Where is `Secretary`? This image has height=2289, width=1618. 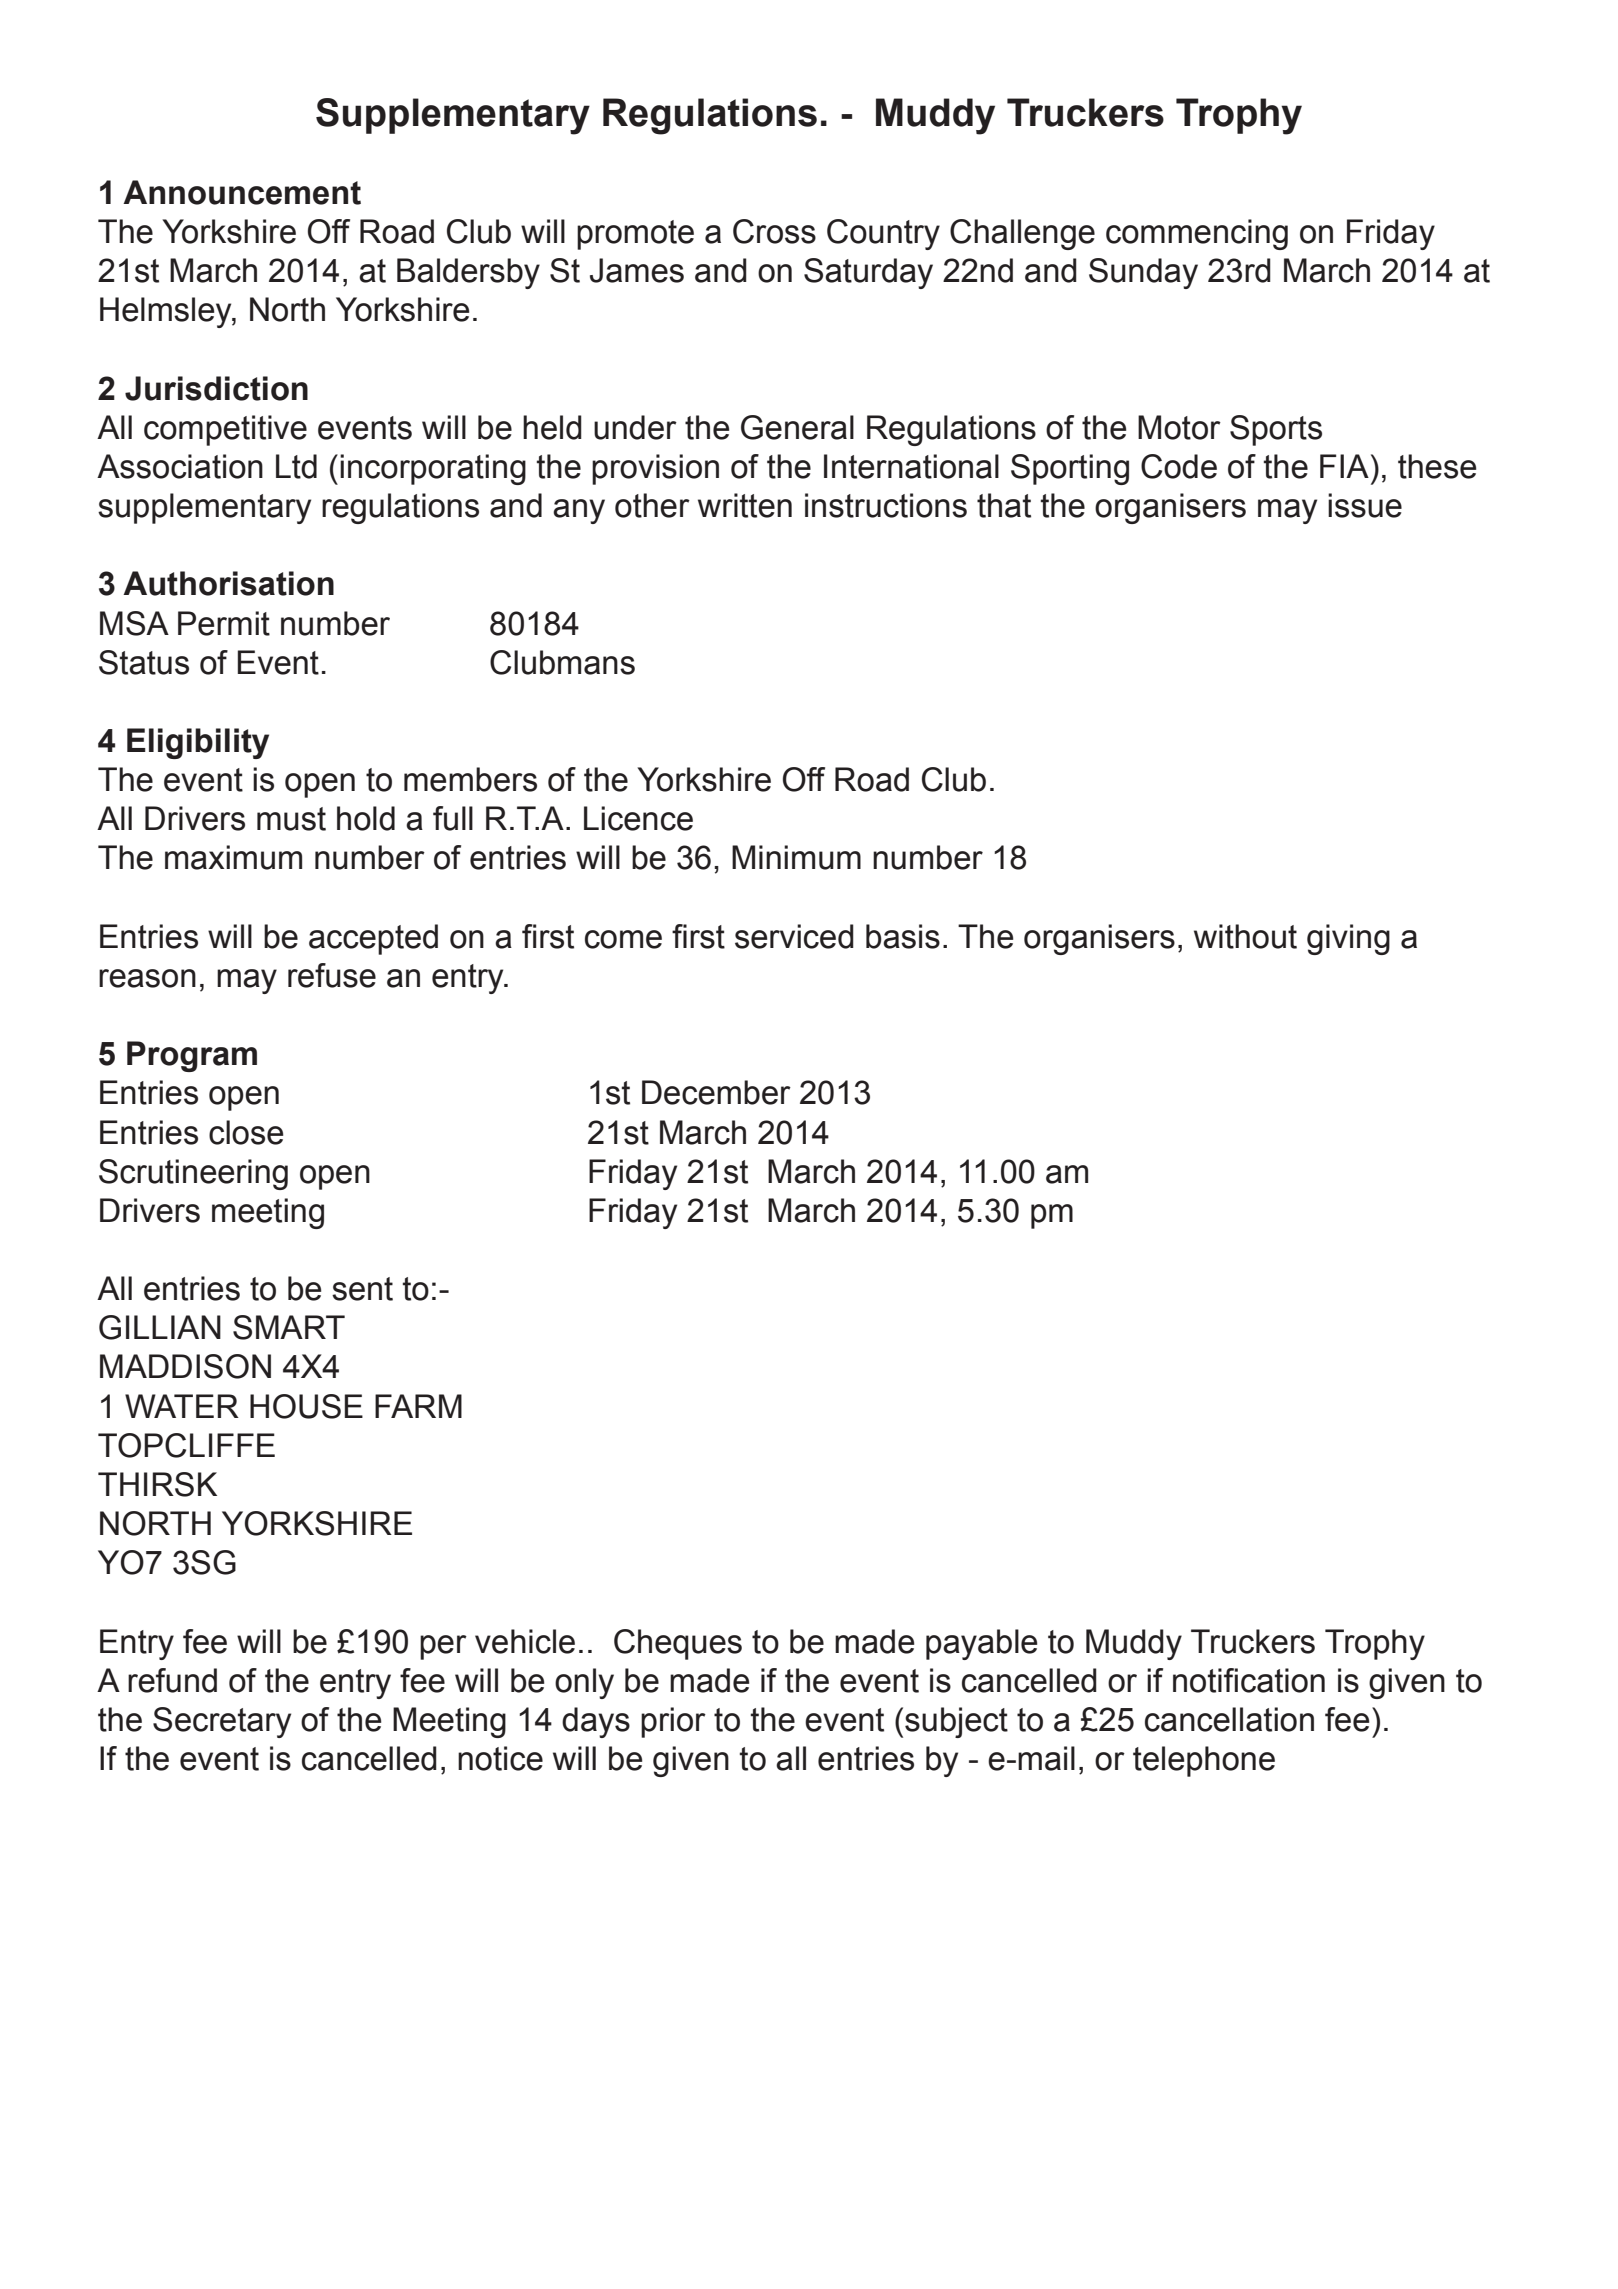
Secretary is located at coordinates (222, 1722).
